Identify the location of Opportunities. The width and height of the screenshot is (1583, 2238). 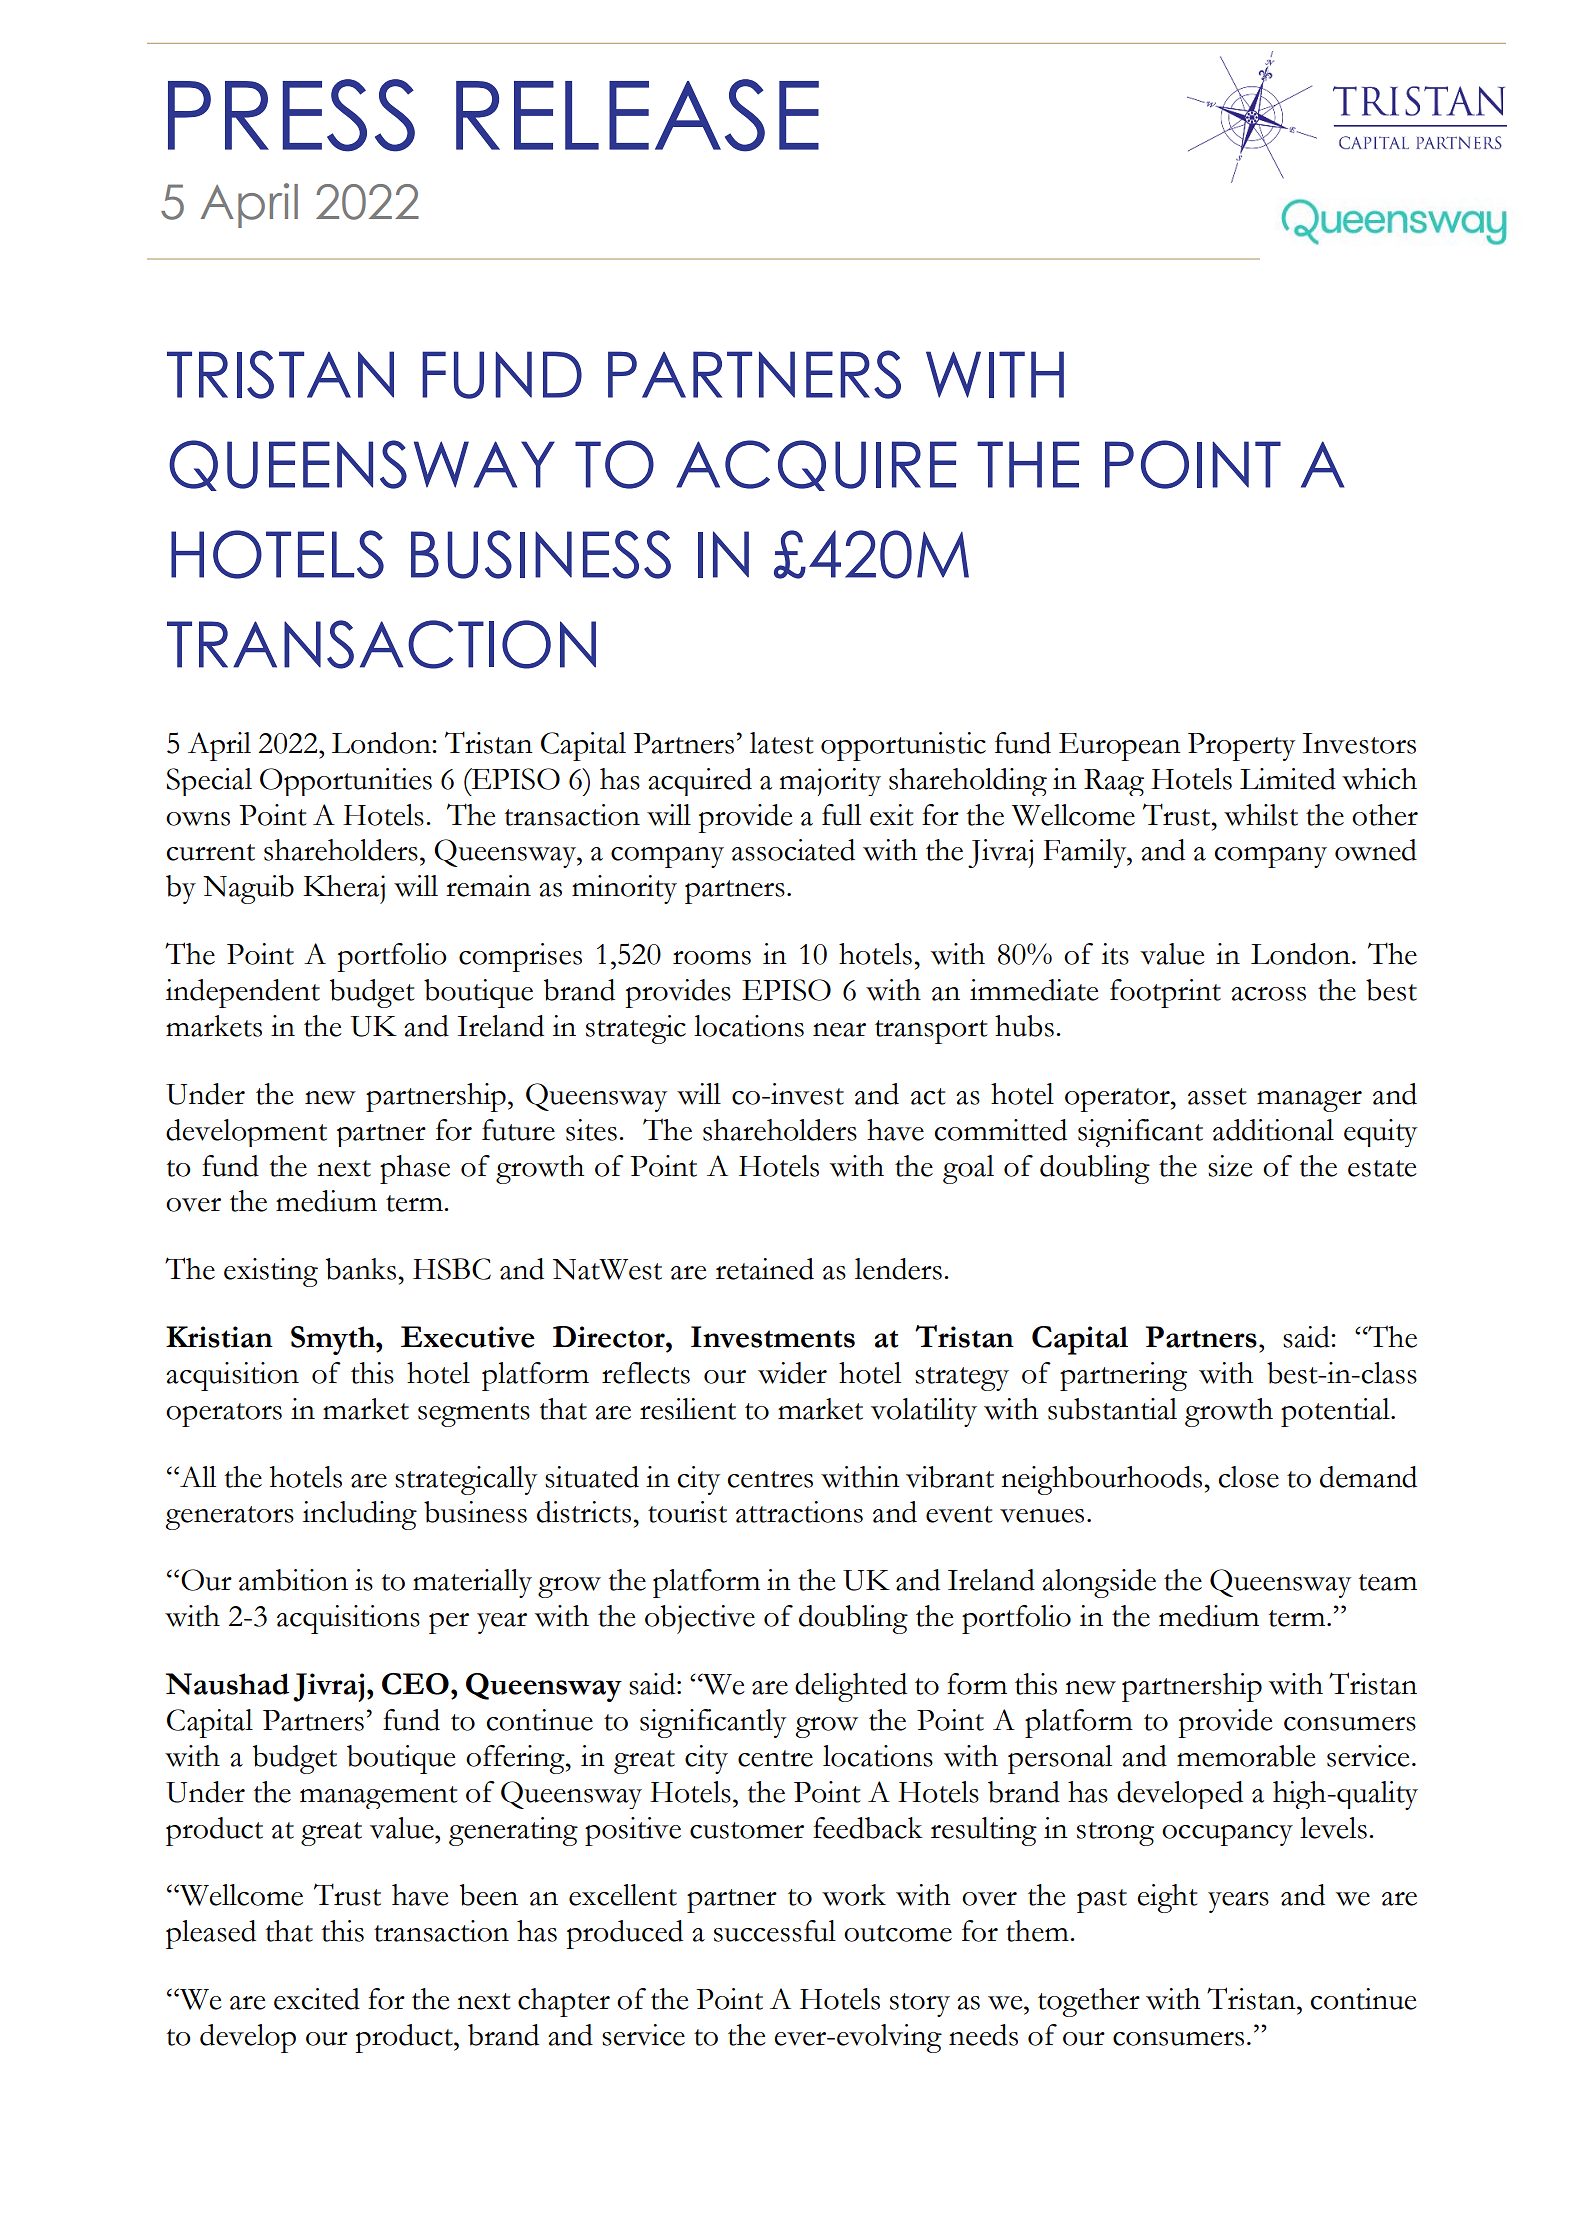
(346, 782).
